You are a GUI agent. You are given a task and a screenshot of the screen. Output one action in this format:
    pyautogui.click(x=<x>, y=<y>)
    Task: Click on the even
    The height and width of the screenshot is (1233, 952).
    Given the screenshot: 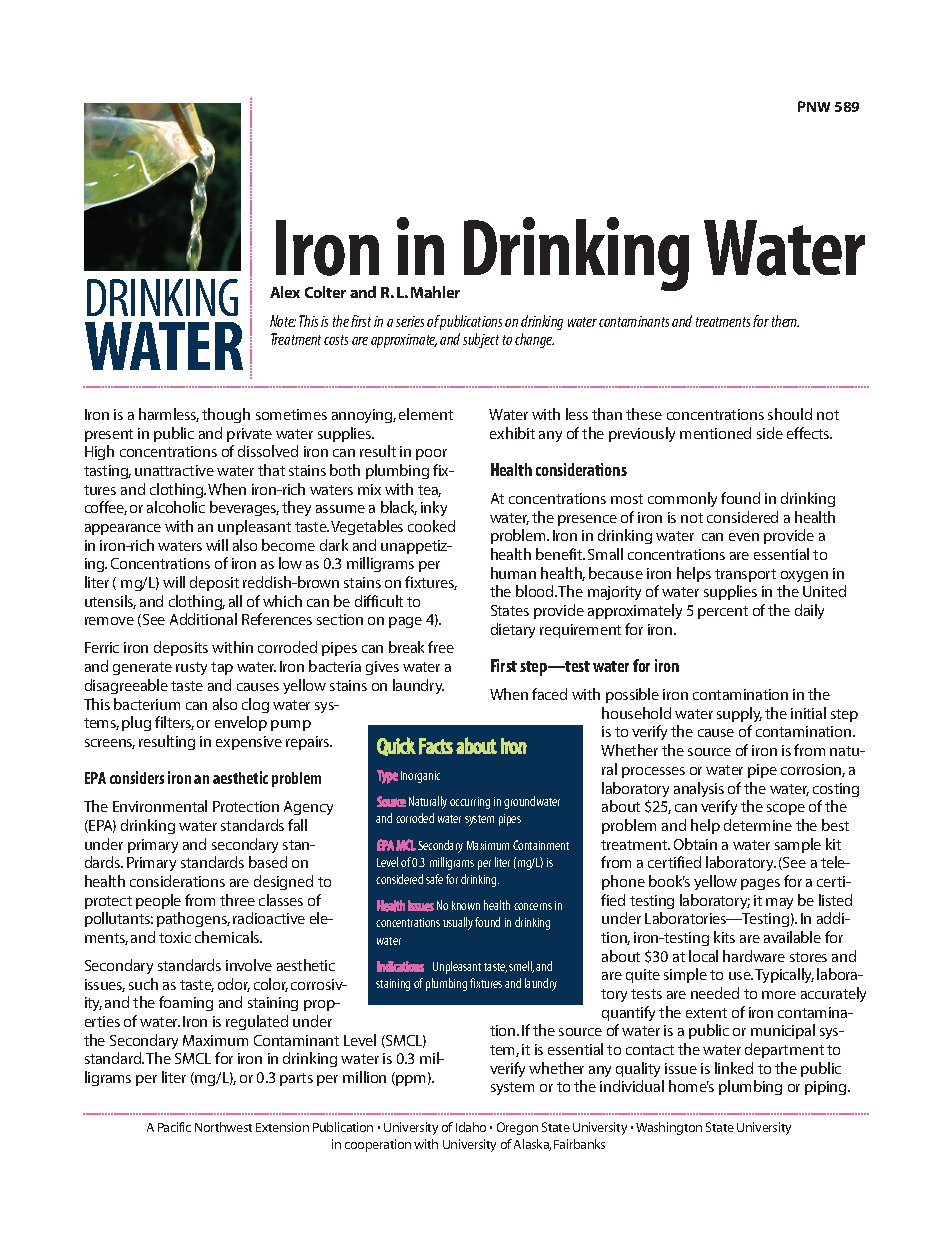 What is the action you would take?
    pyautogui.click(x=744, y=537)
